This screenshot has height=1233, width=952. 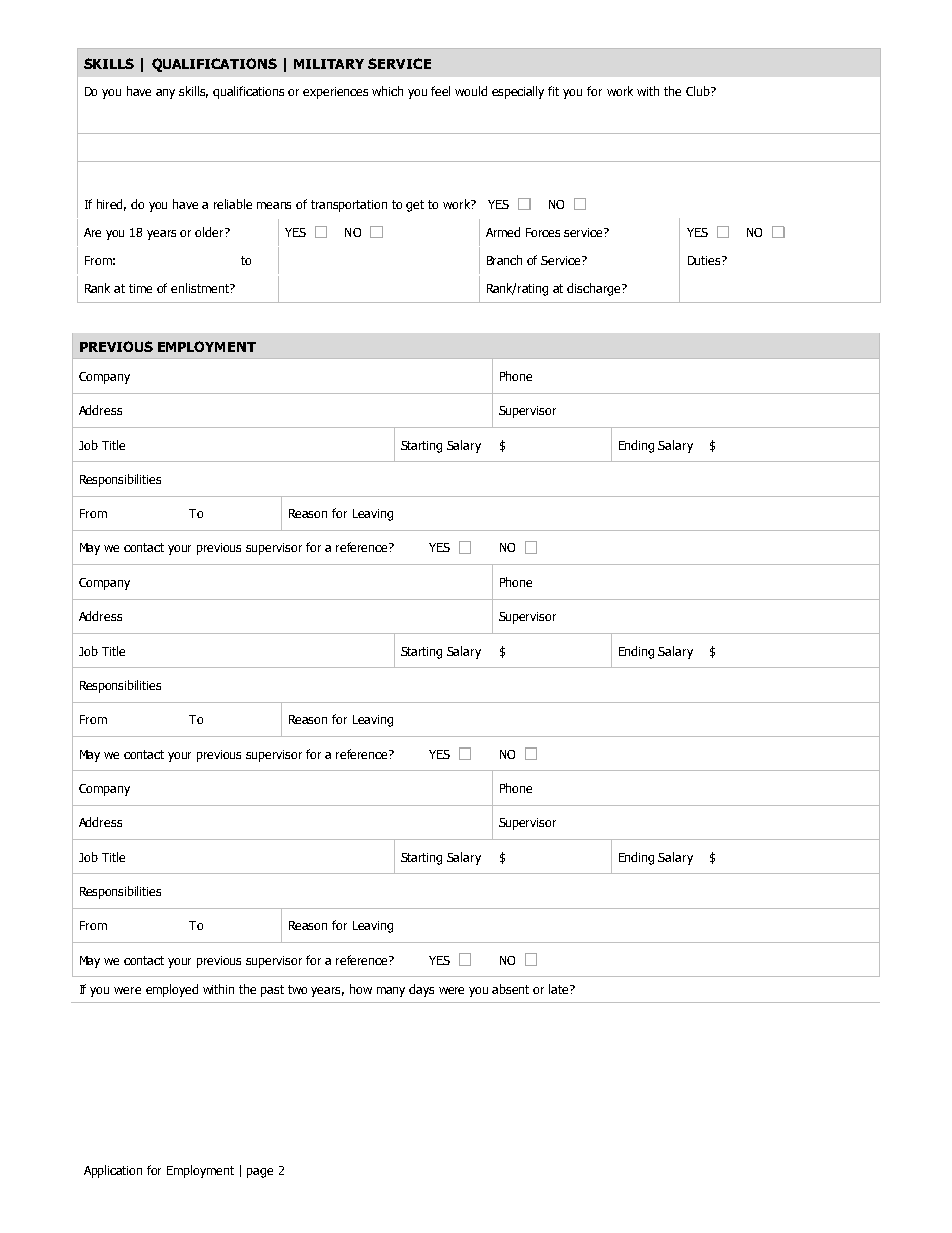 I want to click on Branch, so click(x=504, y=260).
